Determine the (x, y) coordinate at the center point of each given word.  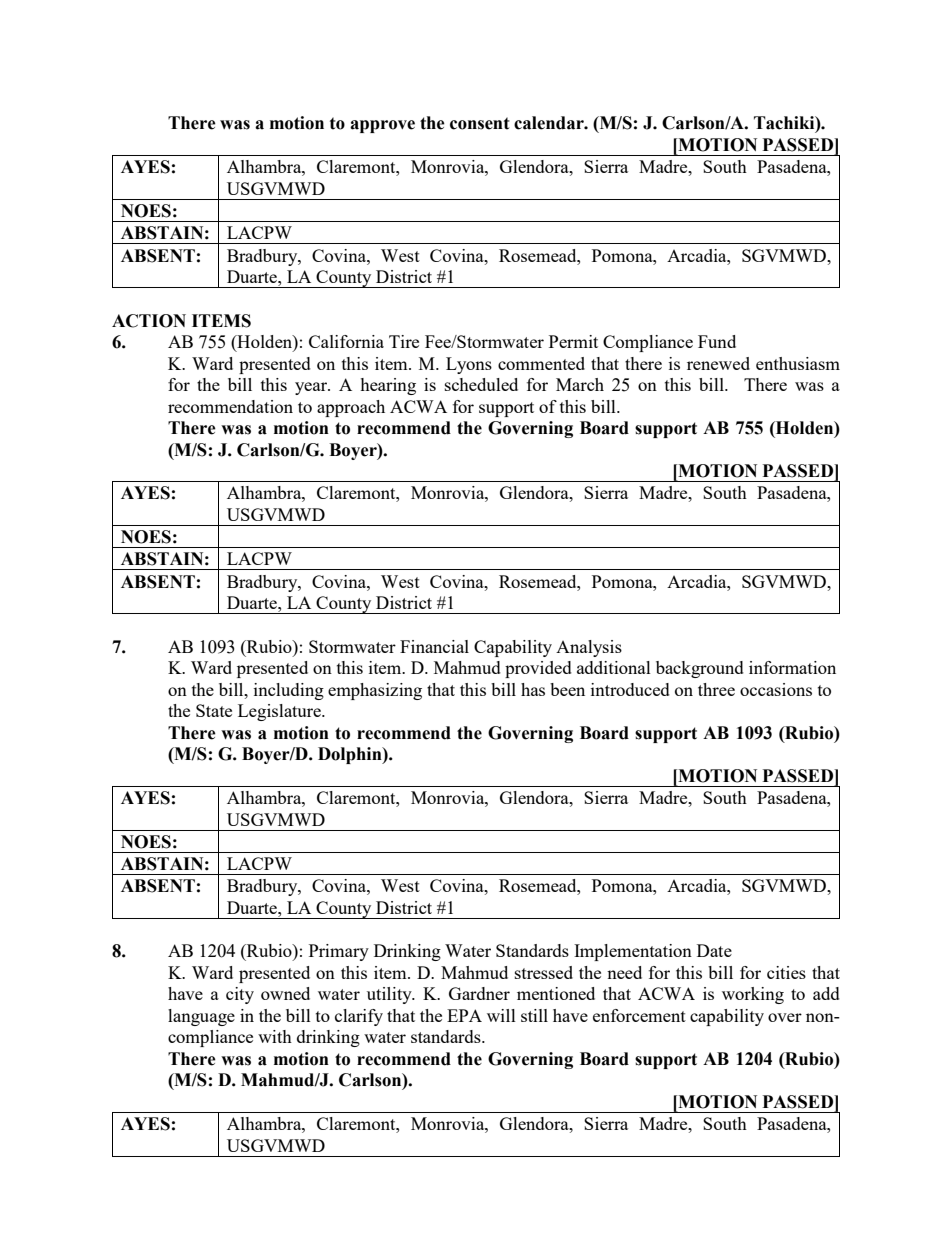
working (753, 995)
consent (480, 123)
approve (382, 126)
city (240, 995)
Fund (717, 341)
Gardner (479, 993)
